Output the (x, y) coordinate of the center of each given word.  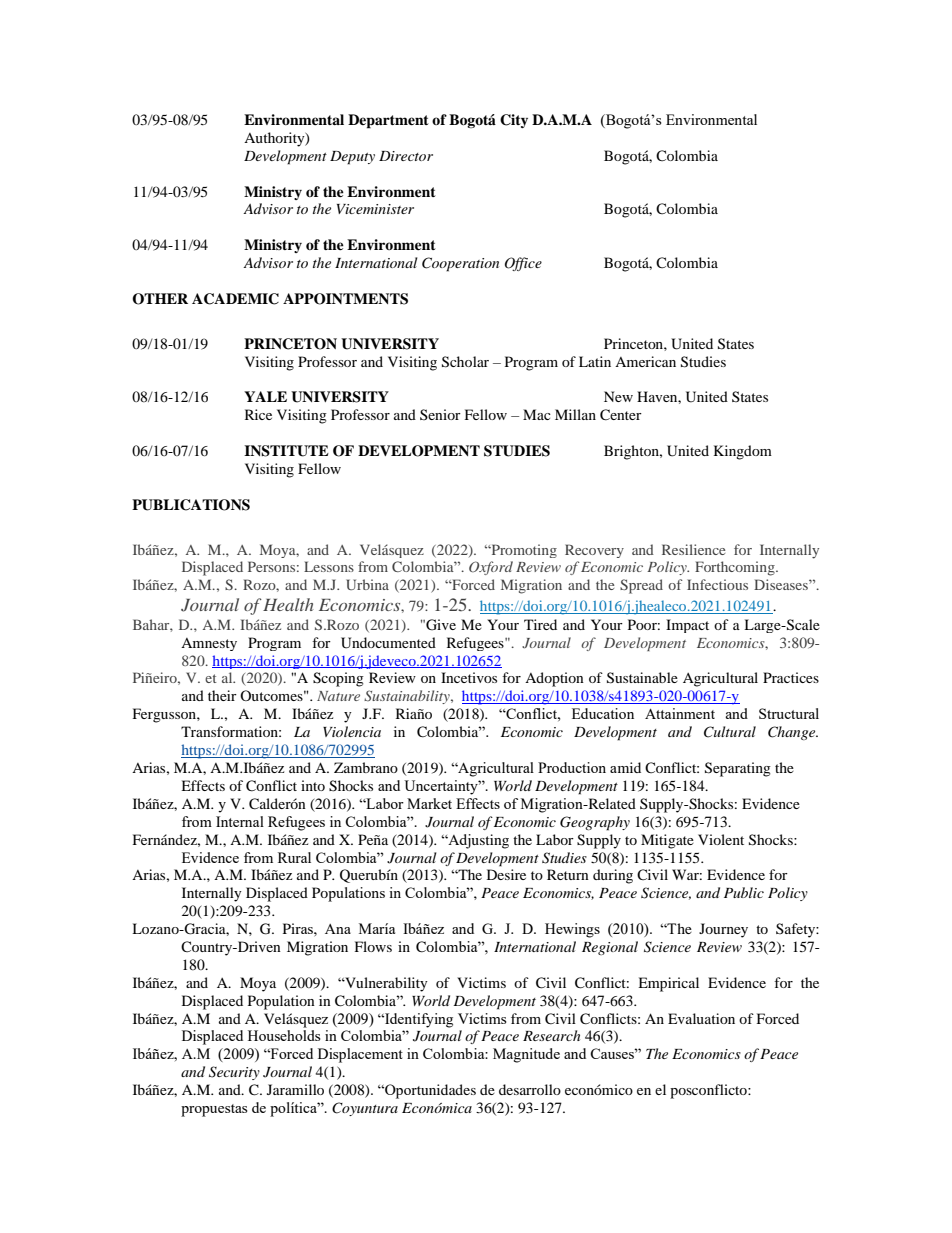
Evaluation (701, 1018)
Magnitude (526, 1055)
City (514, 121)
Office (523, 264)
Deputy (352, 158)
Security (234, 1073)
